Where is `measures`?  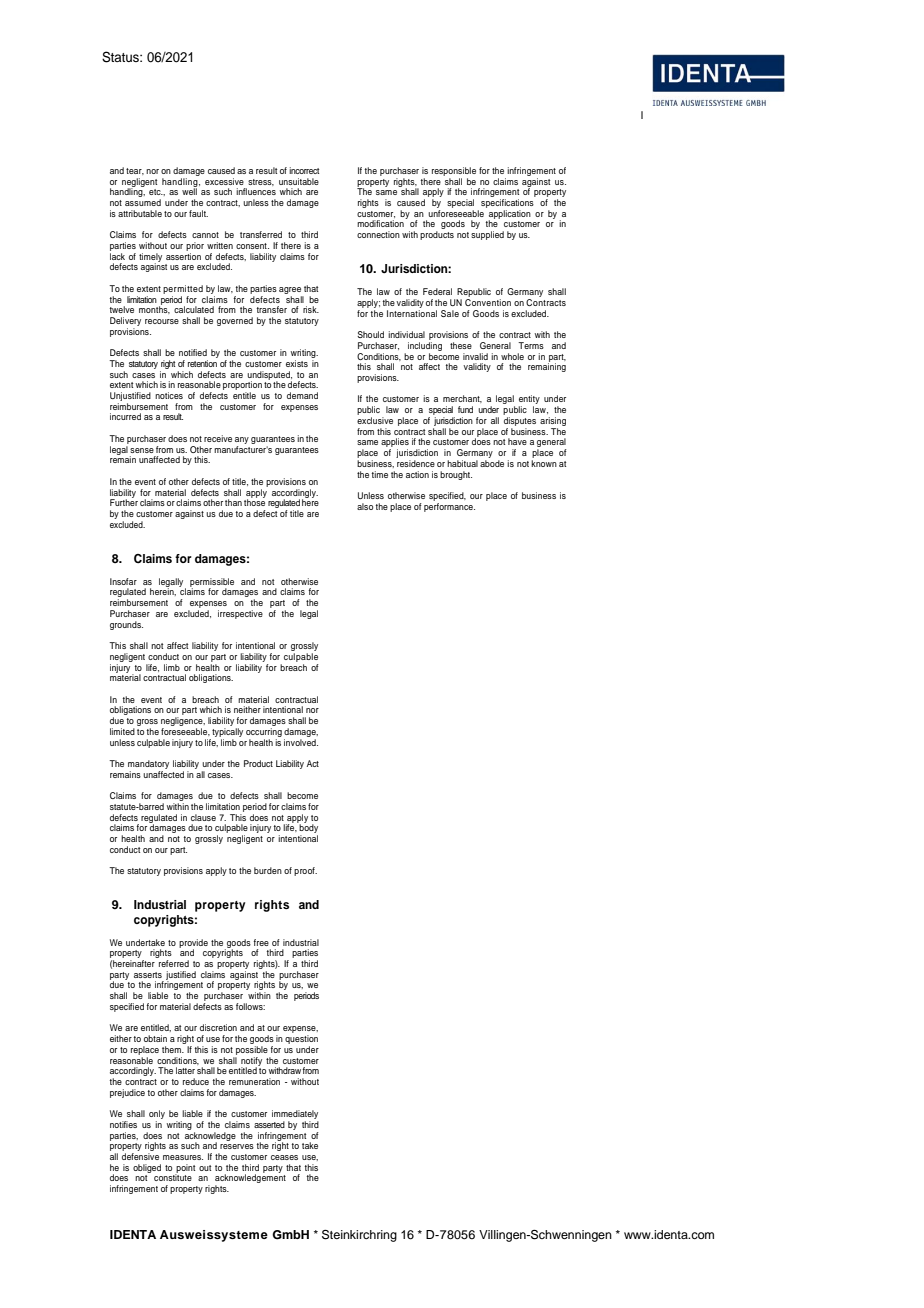
measures is located at coordinates (183, 1157).
